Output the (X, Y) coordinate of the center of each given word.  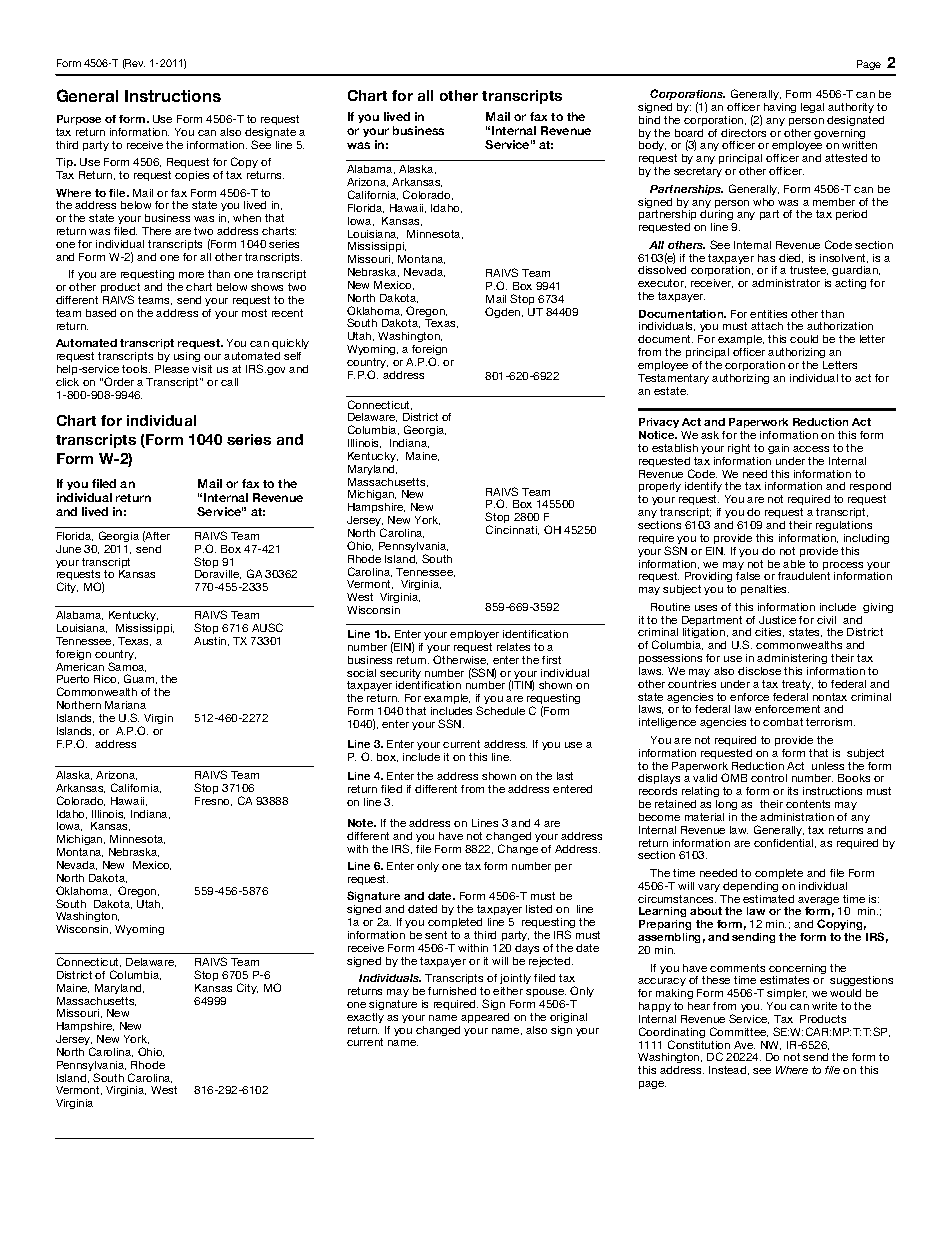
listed (539, 909)
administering (792, 661)
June (68, 549)
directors (743, 133)
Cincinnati (512, 530)
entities (768, 314)
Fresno (213, 801)
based (101, 313)
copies (192, 176)
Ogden (504, 312)
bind (649, 120)
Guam (140, 679)
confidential (785, 843)
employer (474, 635)
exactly (365, 1018)
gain (778, 449)
